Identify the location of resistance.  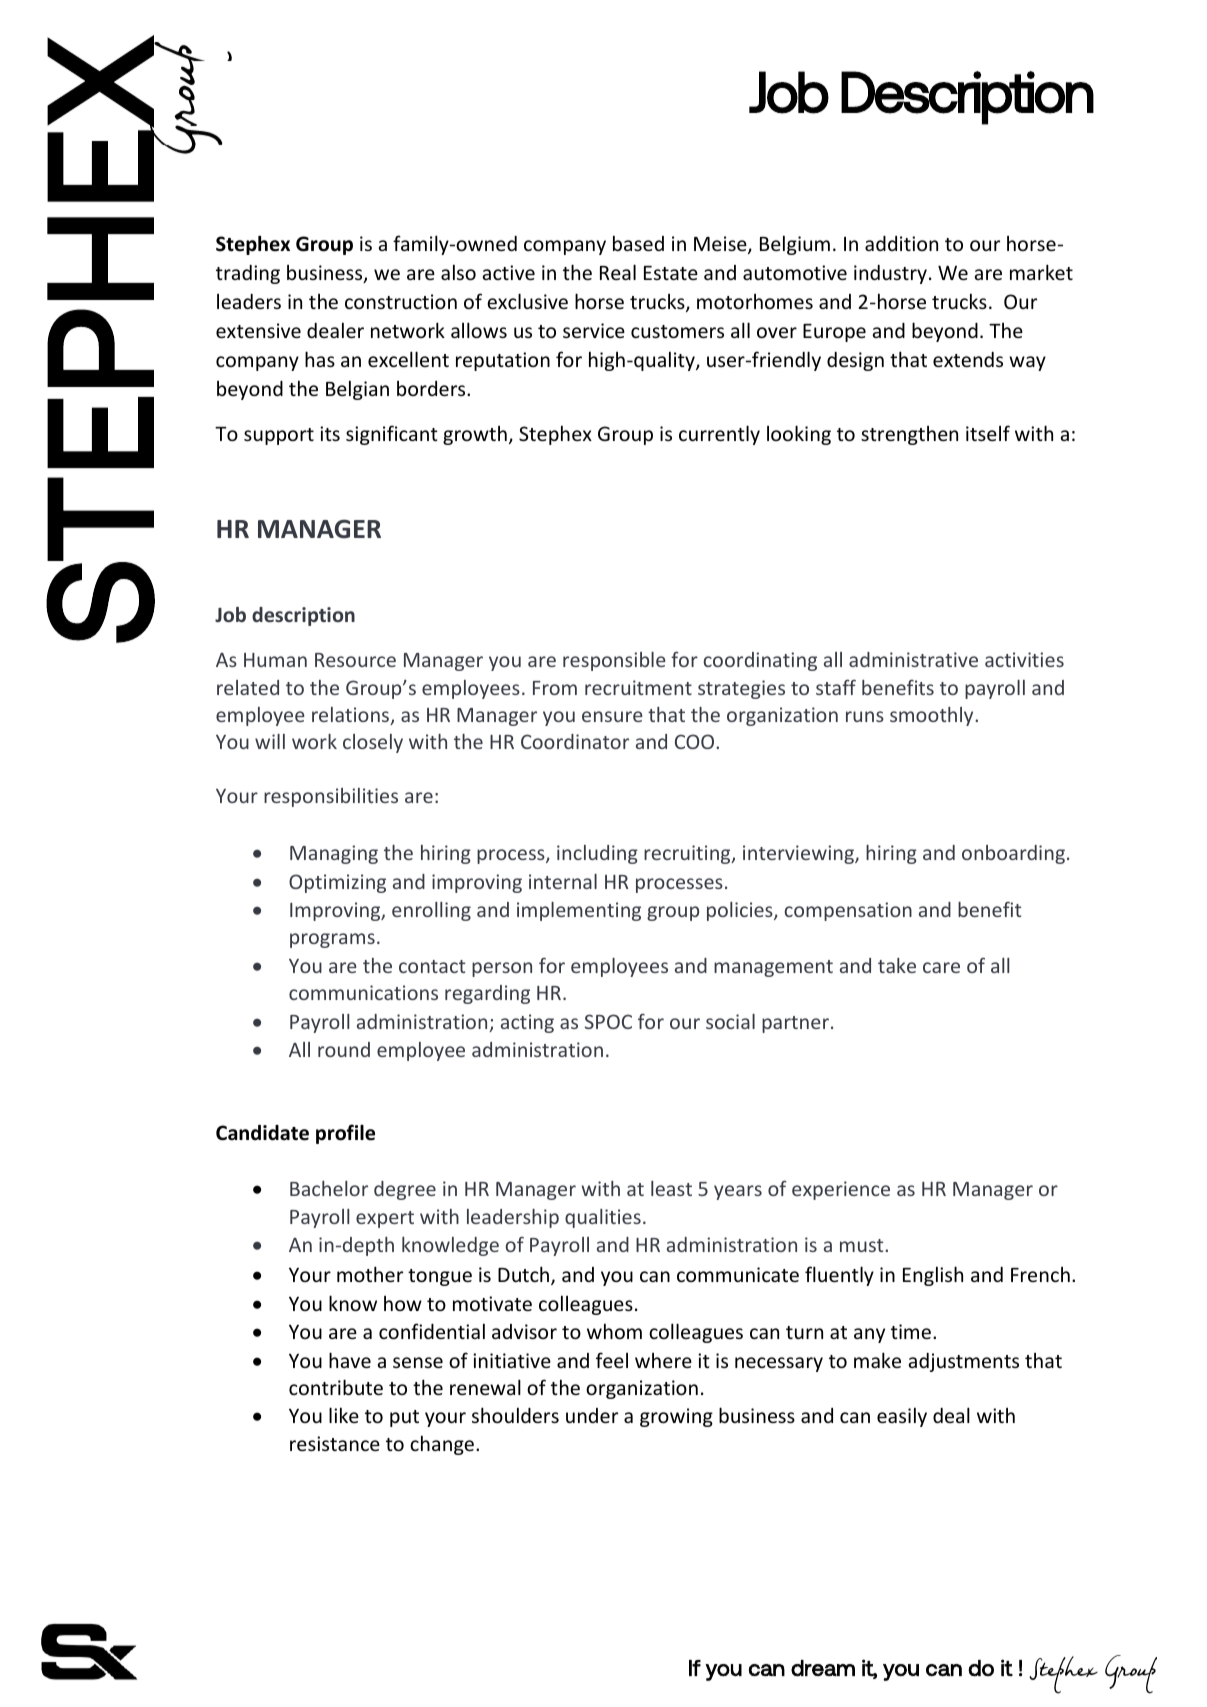
(335, 1443).
